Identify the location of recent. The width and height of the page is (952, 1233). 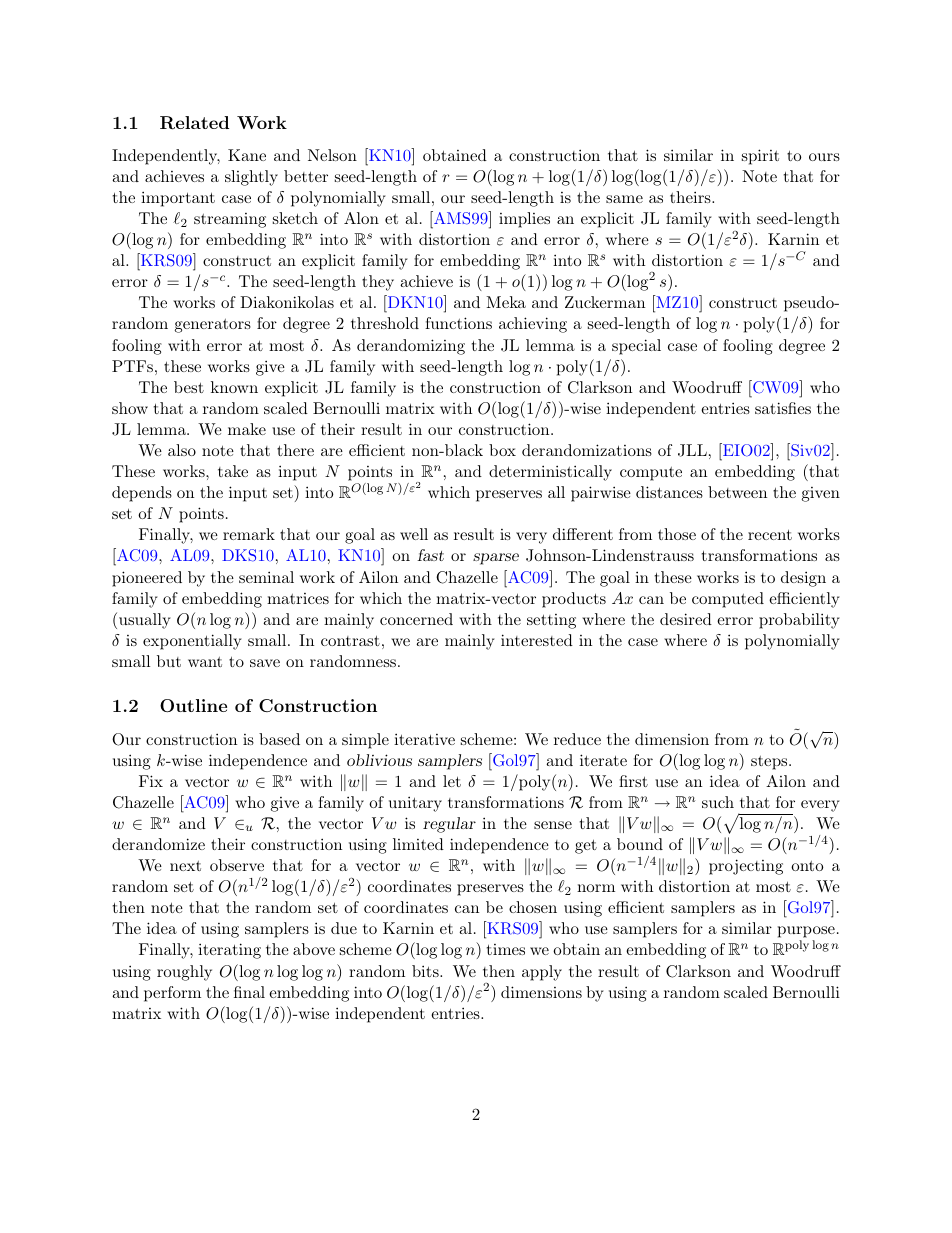
(770, 534).
